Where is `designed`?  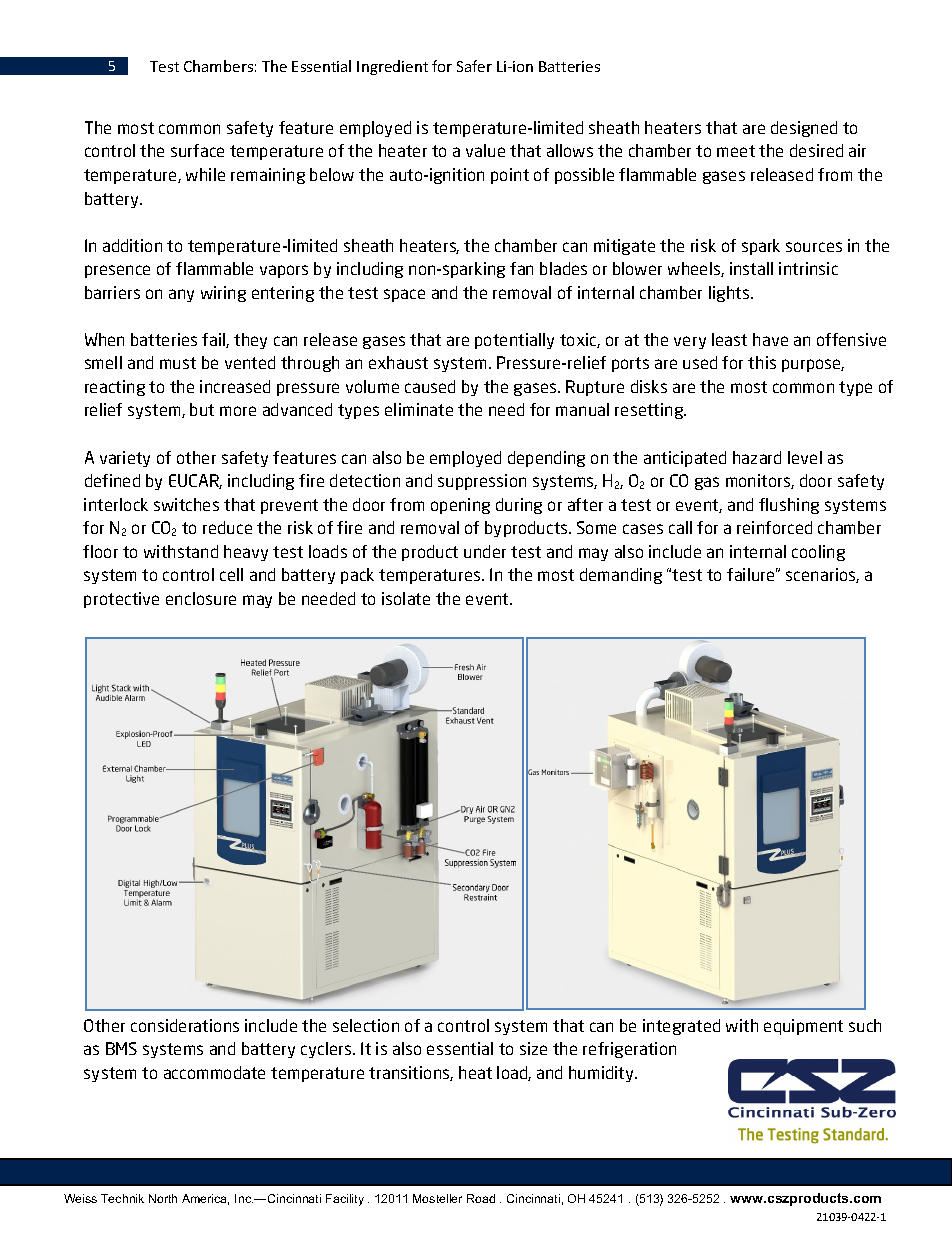
designed is located at coordinates (804, 129).
